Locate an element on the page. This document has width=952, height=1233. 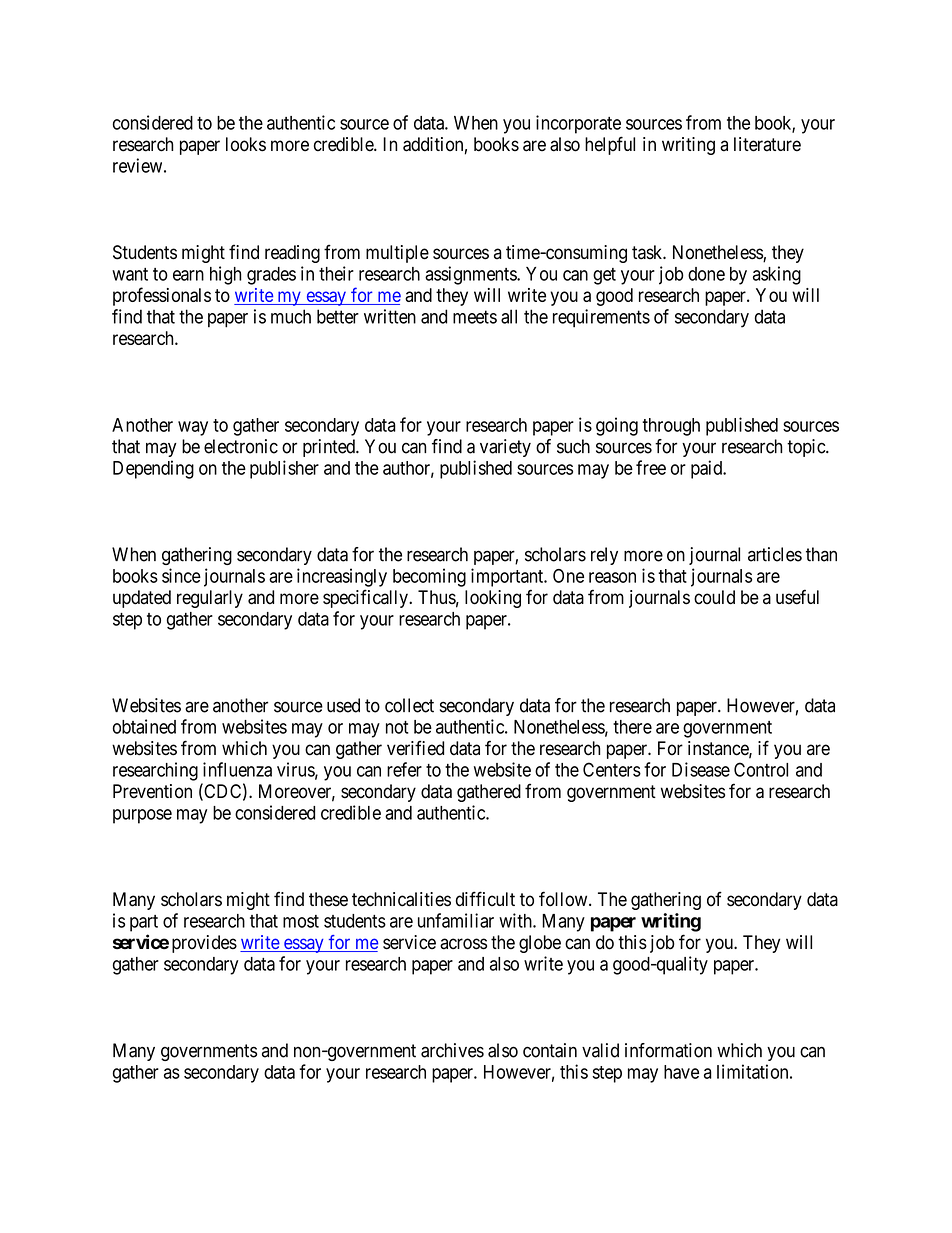
professionals is located at coordinates (162, 296).
